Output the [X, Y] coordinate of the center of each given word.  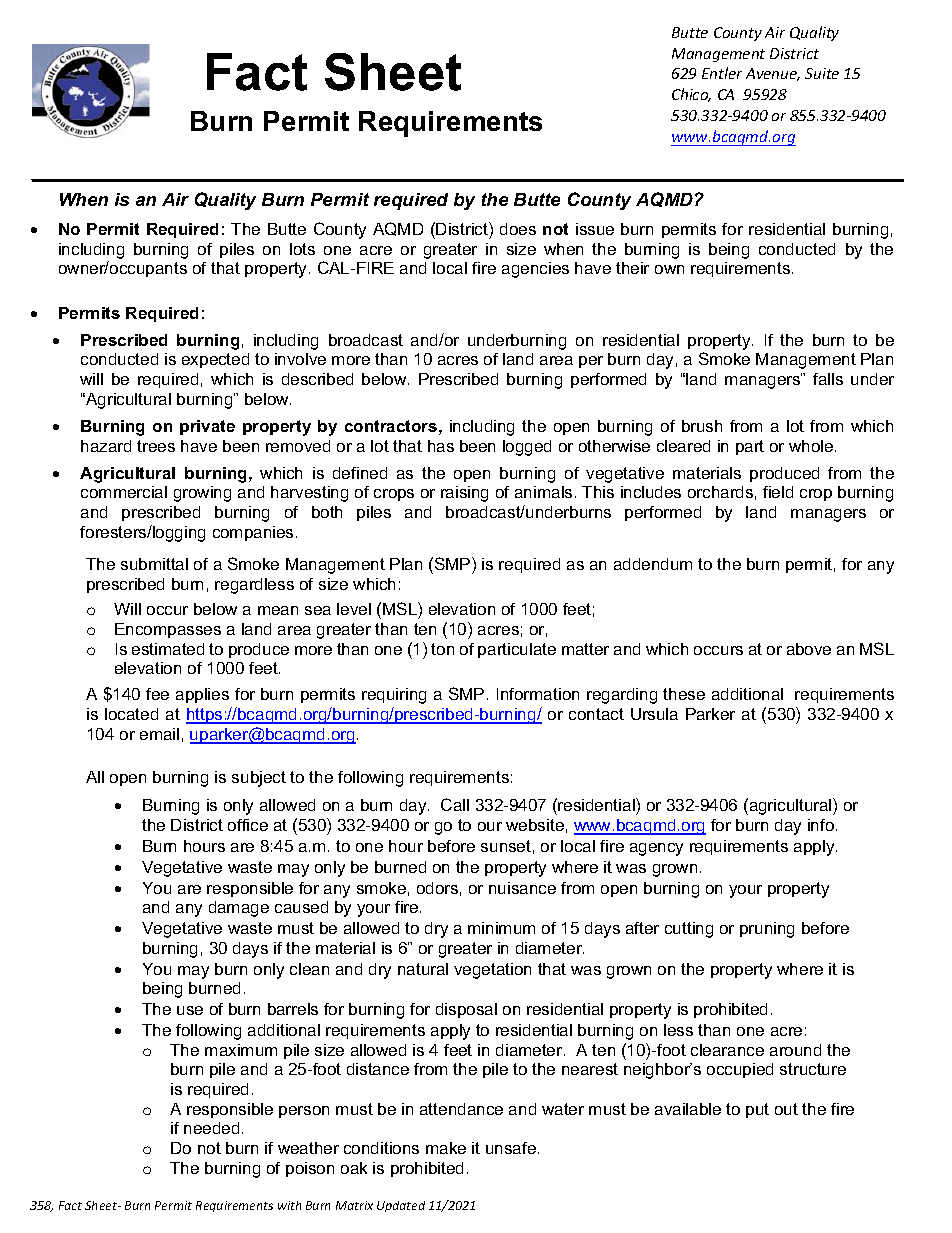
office [248, 825]
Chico [691, 95]
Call [455, 804]
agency [656, 849]
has [441, 446]
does [518, 229]
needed [211, 1128]
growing [202, 494]
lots [302, 249]
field [778, 492]
